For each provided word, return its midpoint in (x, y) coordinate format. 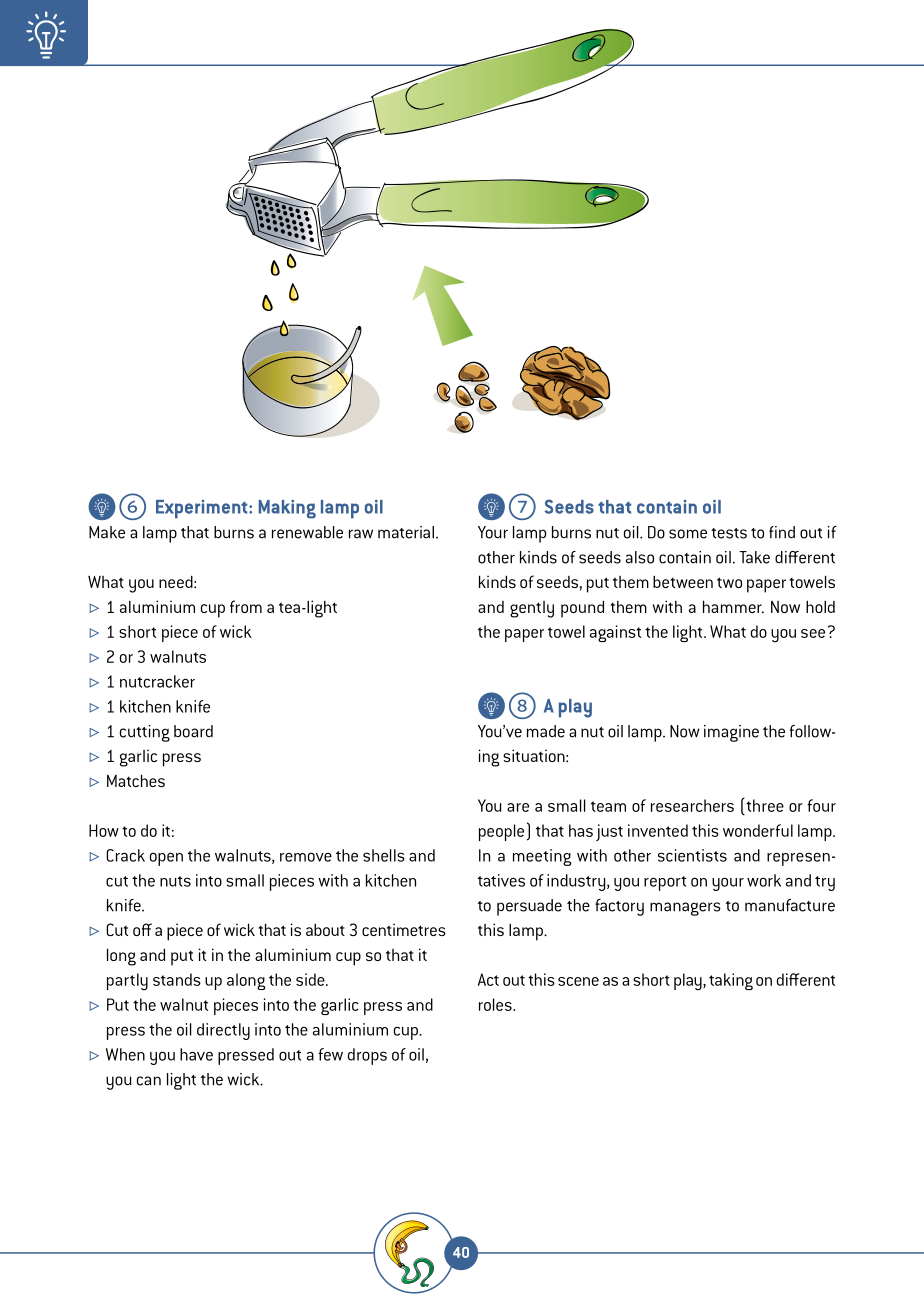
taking (731, 981)
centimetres (404, 929)
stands (177, 979)
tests (729, 533)
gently (532, 609)
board (193, 731)
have (196, 1054)
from (246, 606)
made (546, 731)
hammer (733, 606)
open (166, 859)
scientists (692, 855)
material (406, 532)
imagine (731, 733)
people (501, 832)
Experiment (203, 509)
